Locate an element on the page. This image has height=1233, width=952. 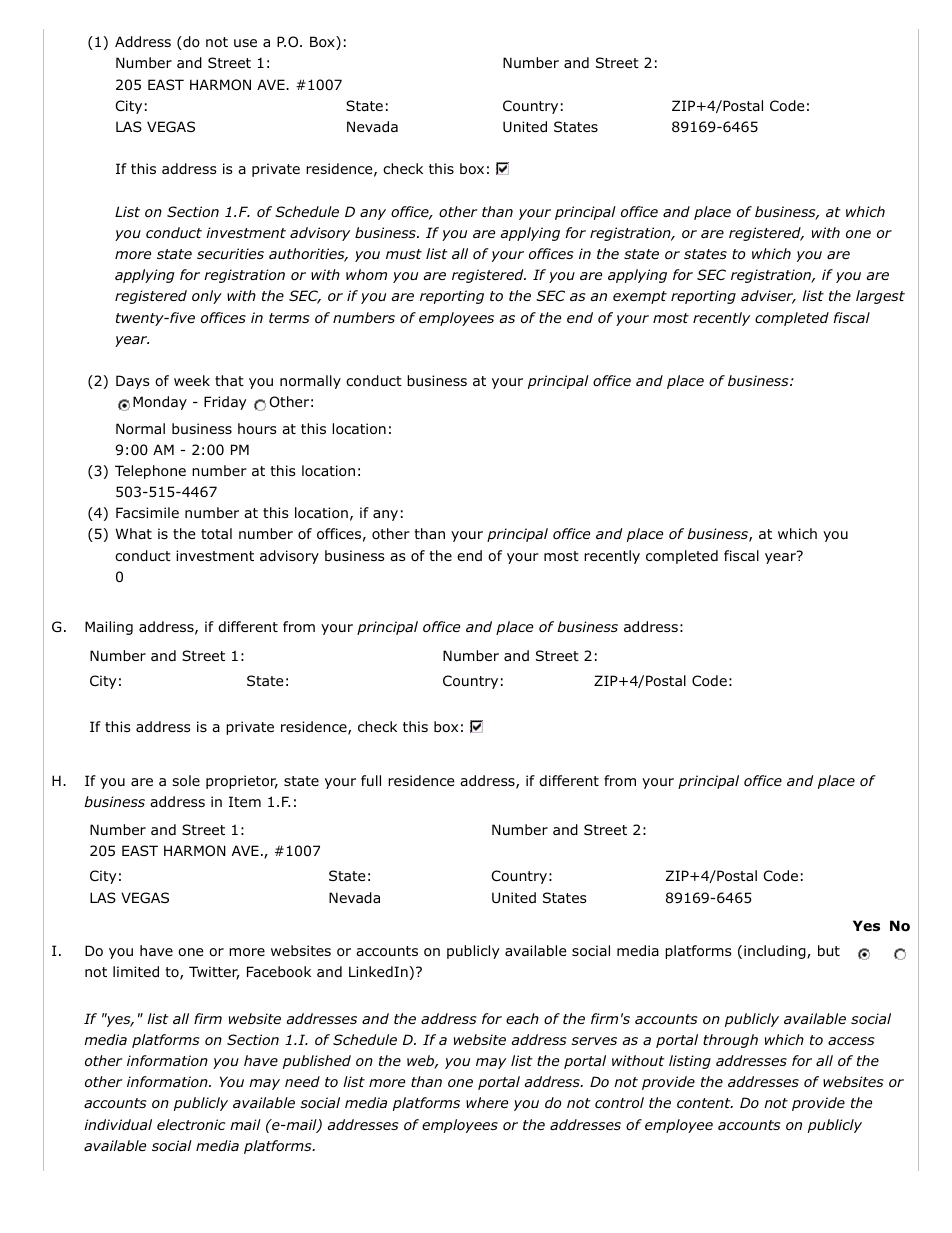
but is located at coordinates (829, 951).
